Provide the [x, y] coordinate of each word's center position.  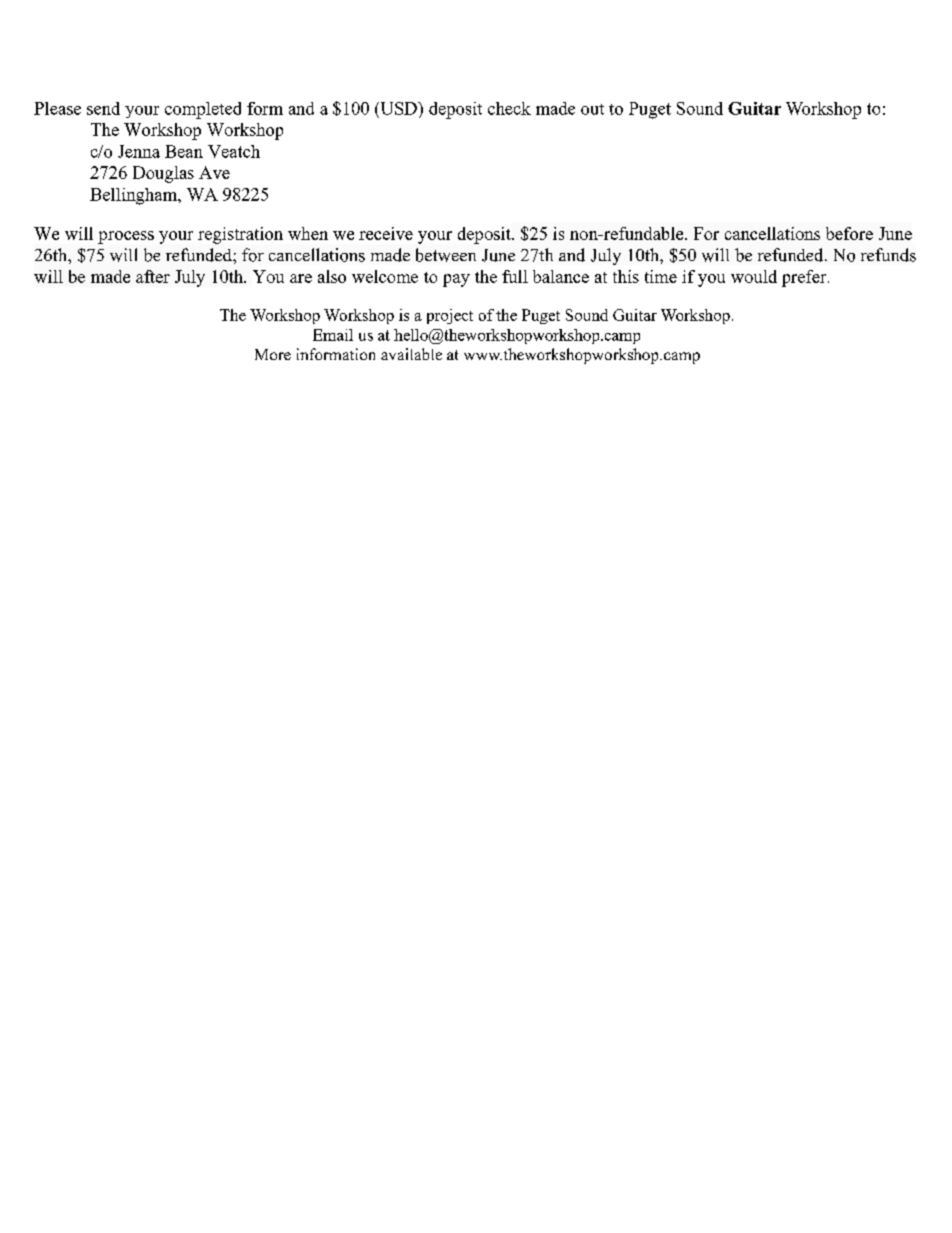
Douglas [163, 174]
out [592, 109]
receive [386, 233]
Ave [214, 172]
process [126, 237]
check [509, 108]
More [273, 354]
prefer [805, 278]
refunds [888, 255]
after [153, 276]
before [849, 233]
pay [456, 280]
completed [203, 110]
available [411, 354]
